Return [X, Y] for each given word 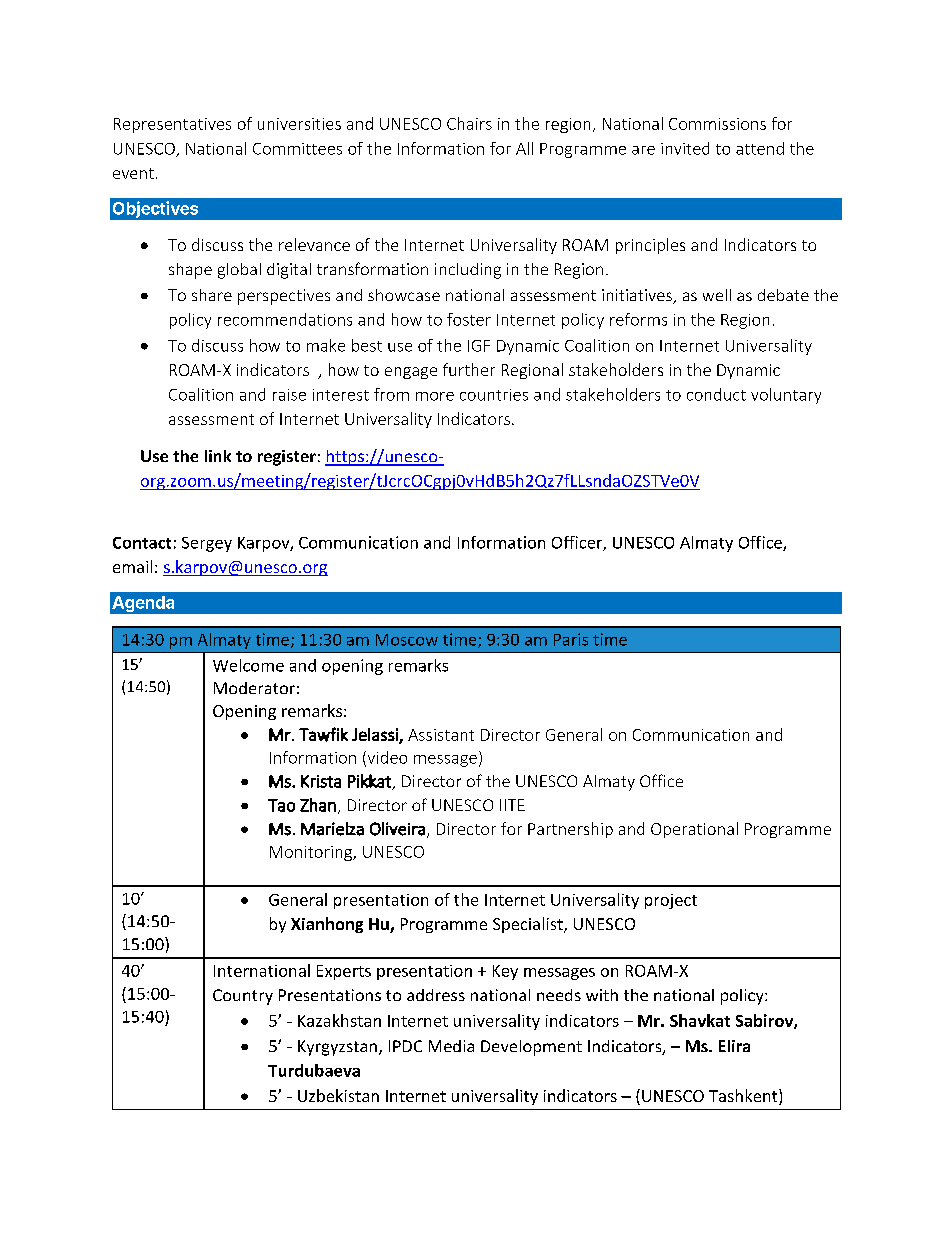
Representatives [172, 125]
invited [685, 148]
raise [289, 395]
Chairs [469, 123]
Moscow [407, 640]
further [469, 369]
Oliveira [397, 829]
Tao [281, 805]
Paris [571, 639]
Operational [694, 830]
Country [243, 997]
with [602, 995]
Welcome [248, 665]
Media [451, 1046]
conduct [716, 394]
